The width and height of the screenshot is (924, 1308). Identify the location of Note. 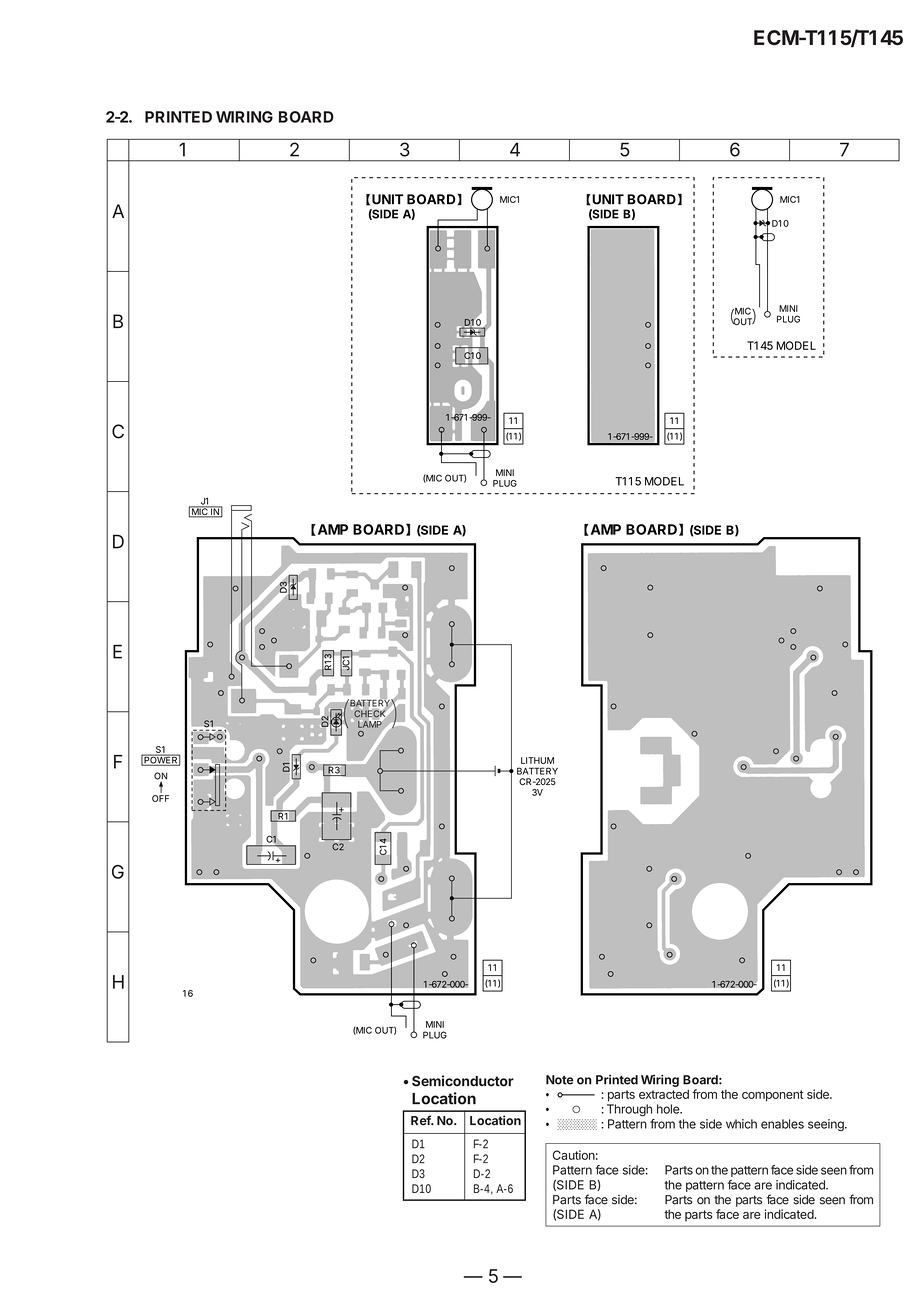
(560, 1080).
